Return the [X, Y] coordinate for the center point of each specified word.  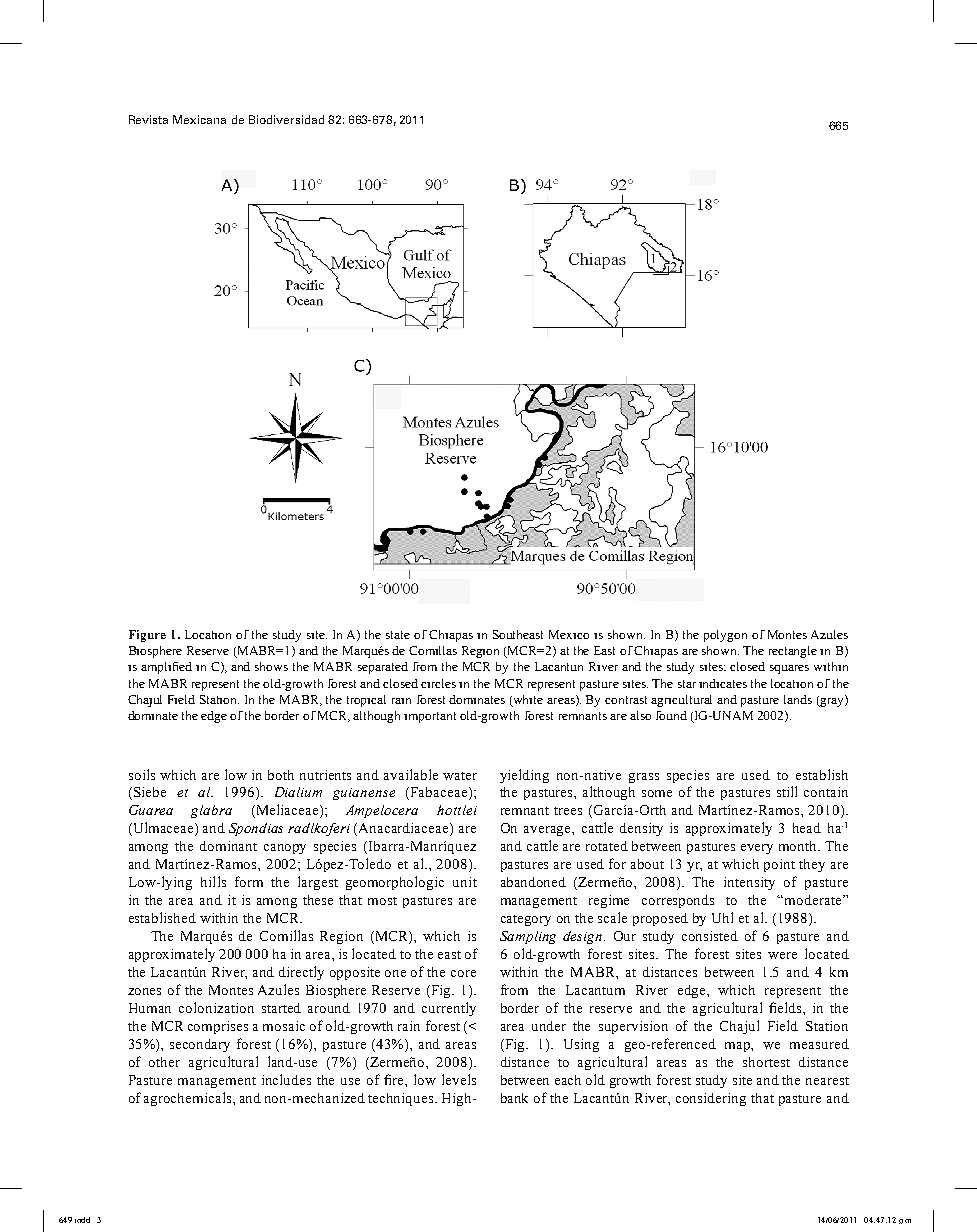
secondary [200, 1045]
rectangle [793, 652]
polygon [725, 636]
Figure [147, 636]
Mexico [569, 634]
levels [459, 1079]
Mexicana [199, 119]
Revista [148, 119]
